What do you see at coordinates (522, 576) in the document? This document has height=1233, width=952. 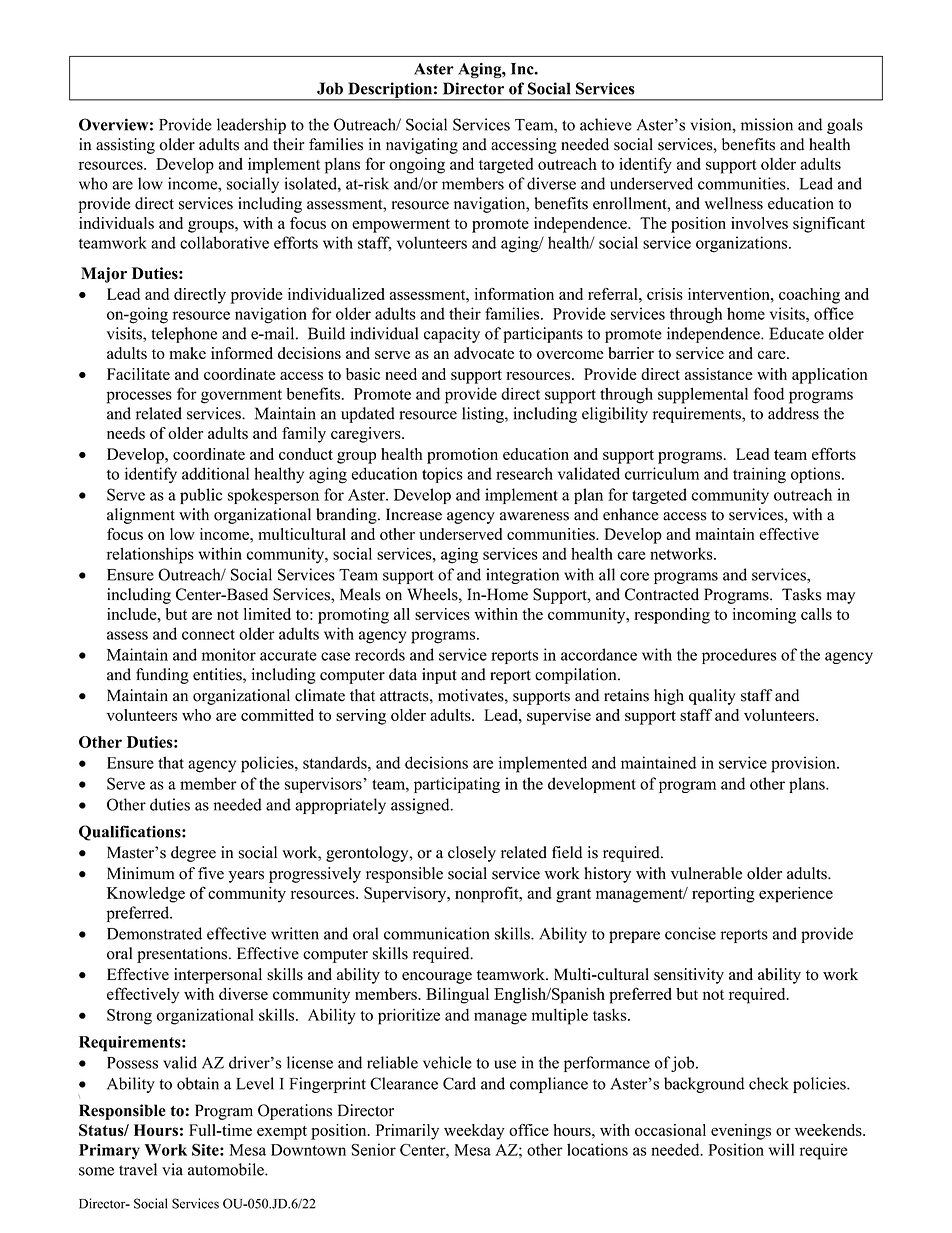 I see `integration` at bounding box center [522, 576].
